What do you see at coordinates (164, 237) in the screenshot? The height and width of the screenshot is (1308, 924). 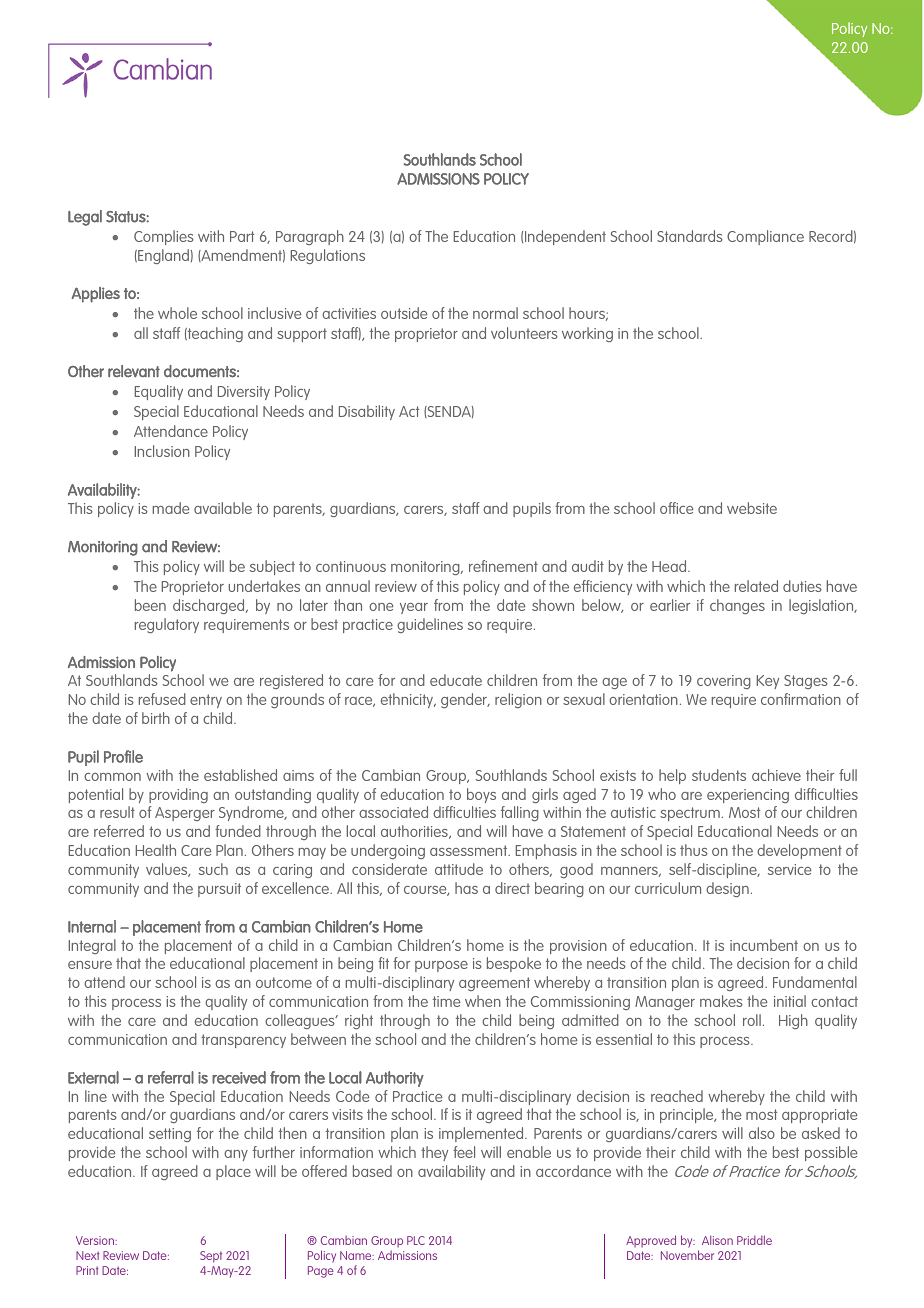 I see `Complies` at bounding box center [164, 237].
